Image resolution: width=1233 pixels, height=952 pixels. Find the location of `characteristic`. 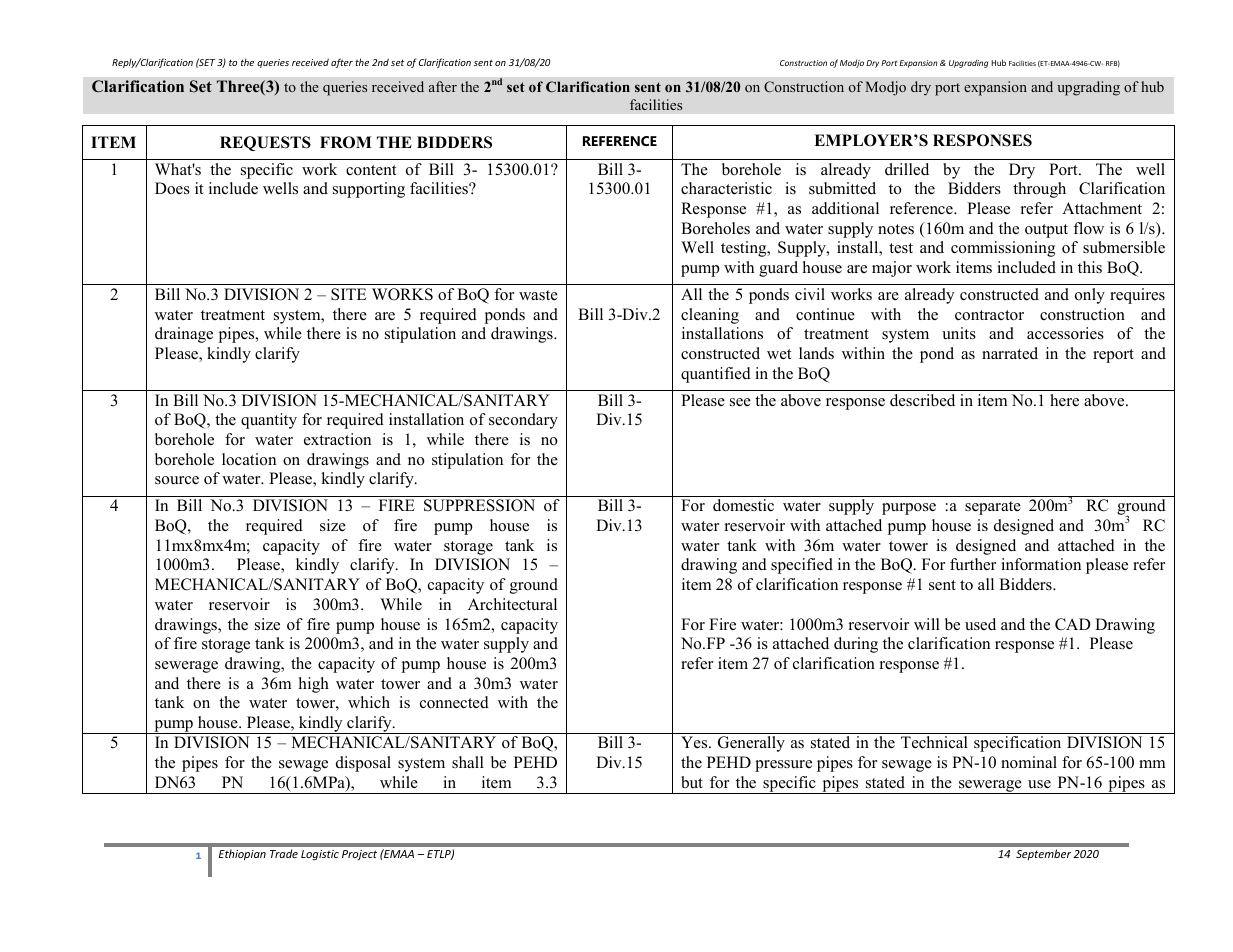

characteristic is located at coordinates (726, 188).
